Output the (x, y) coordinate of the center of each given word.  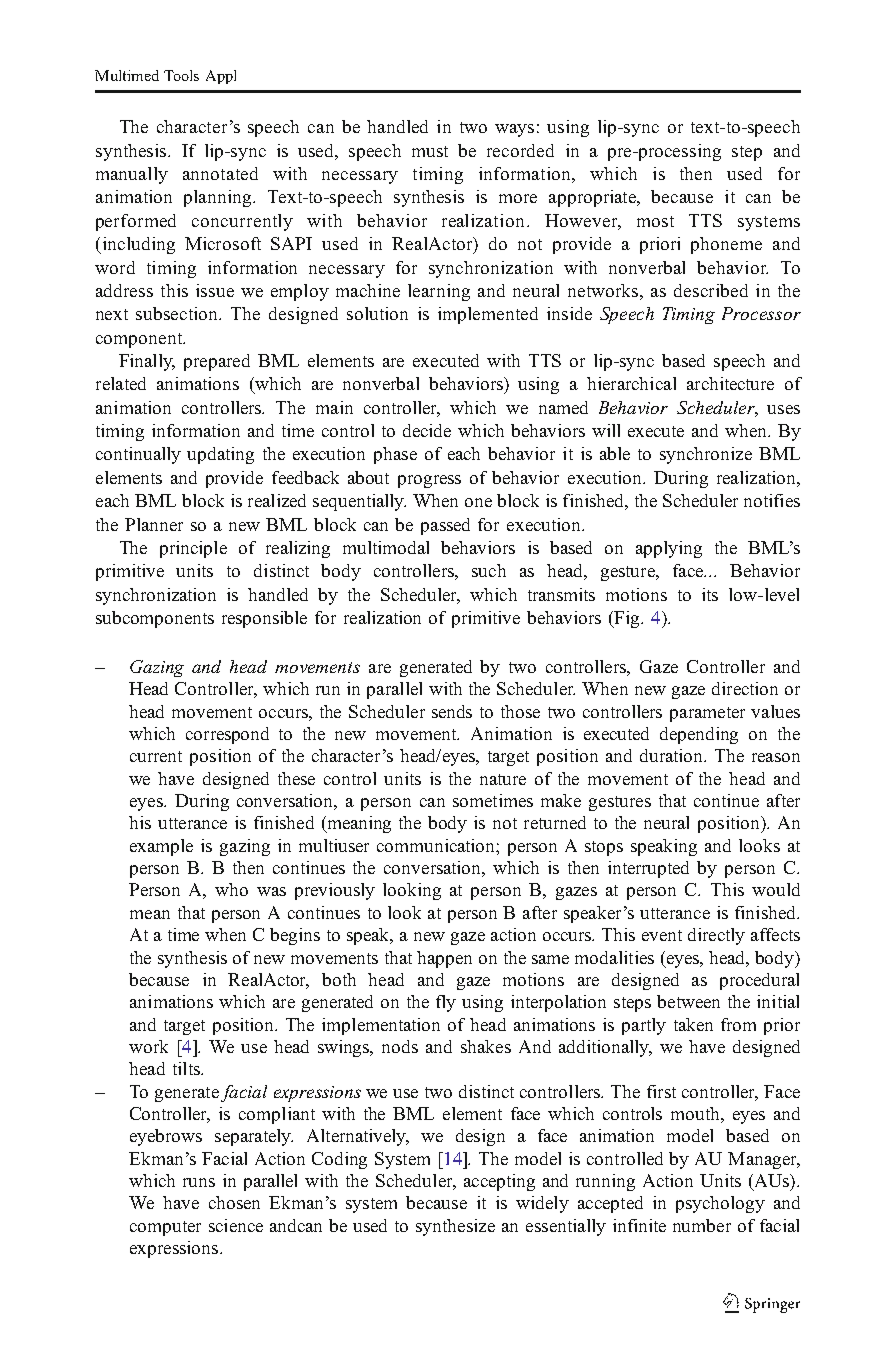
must (430, 151)
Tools (181, 75)
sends (452, 711)
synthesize (455, 1227)
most (655, 221)
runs (199, 1182)
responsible (264, 619)
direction (745, 688)
